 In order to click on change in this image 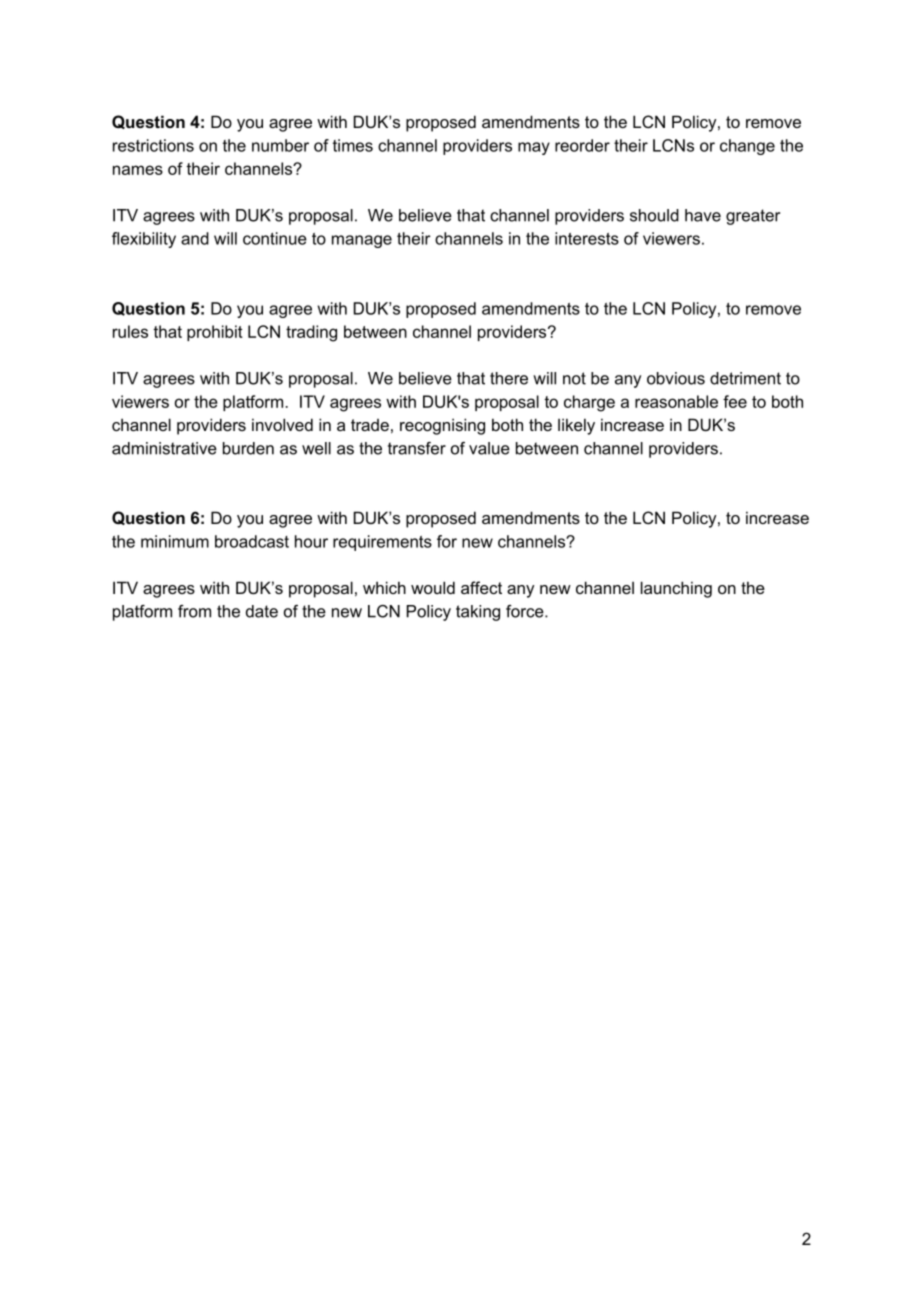, I will do `click(747, 147)`.
